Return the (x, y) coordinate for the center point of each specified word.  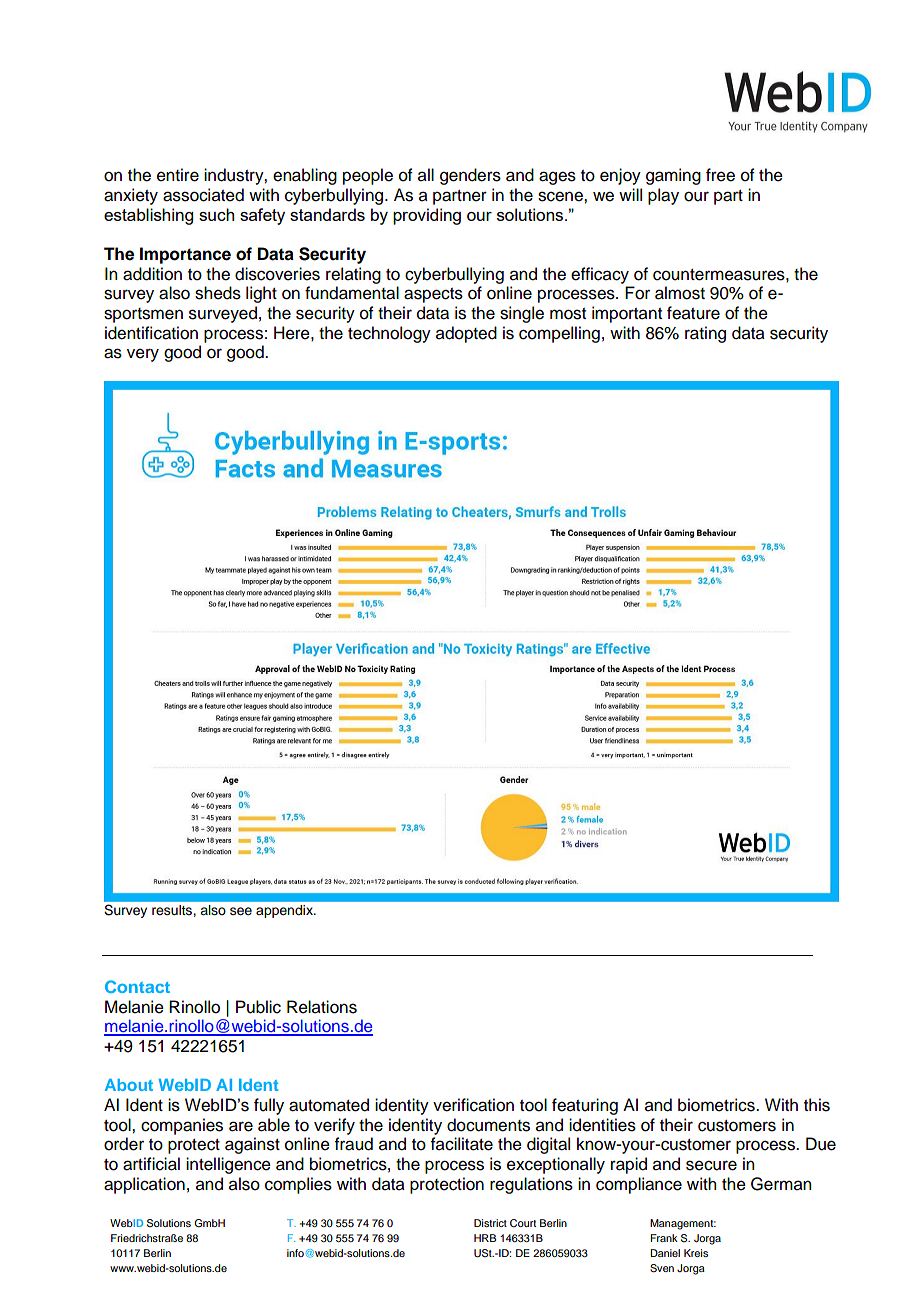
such (216, 214)
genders (470, 176)
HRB (485, 1238)
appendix (285, 911)
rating (705, 334)
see (241, 911)
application (144, 1185)
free (720, 175)
